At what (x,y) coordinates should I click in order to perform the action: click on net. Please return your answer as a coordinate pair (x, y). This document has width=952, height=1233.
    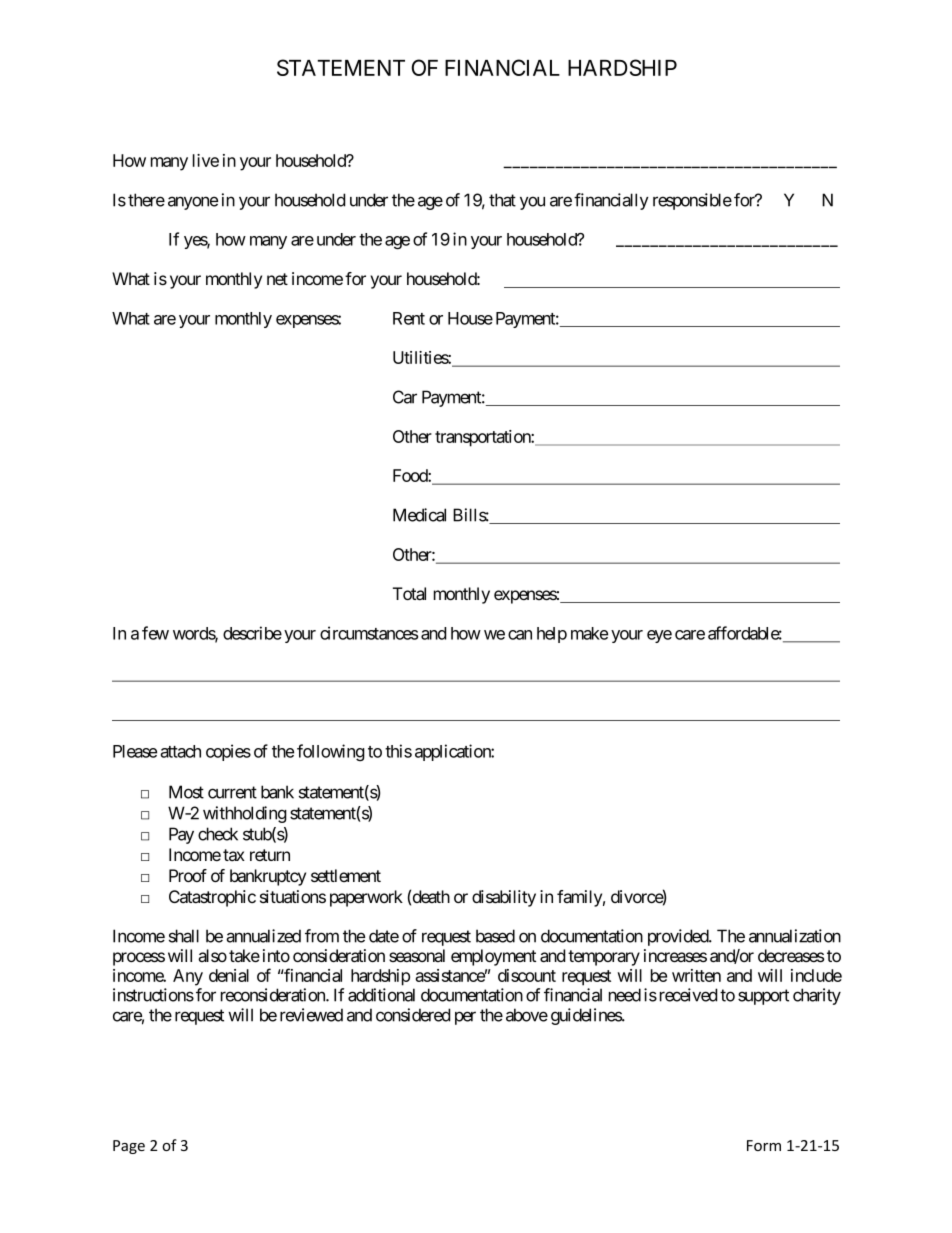
    Looking at the image, I should click on (277, 279).
